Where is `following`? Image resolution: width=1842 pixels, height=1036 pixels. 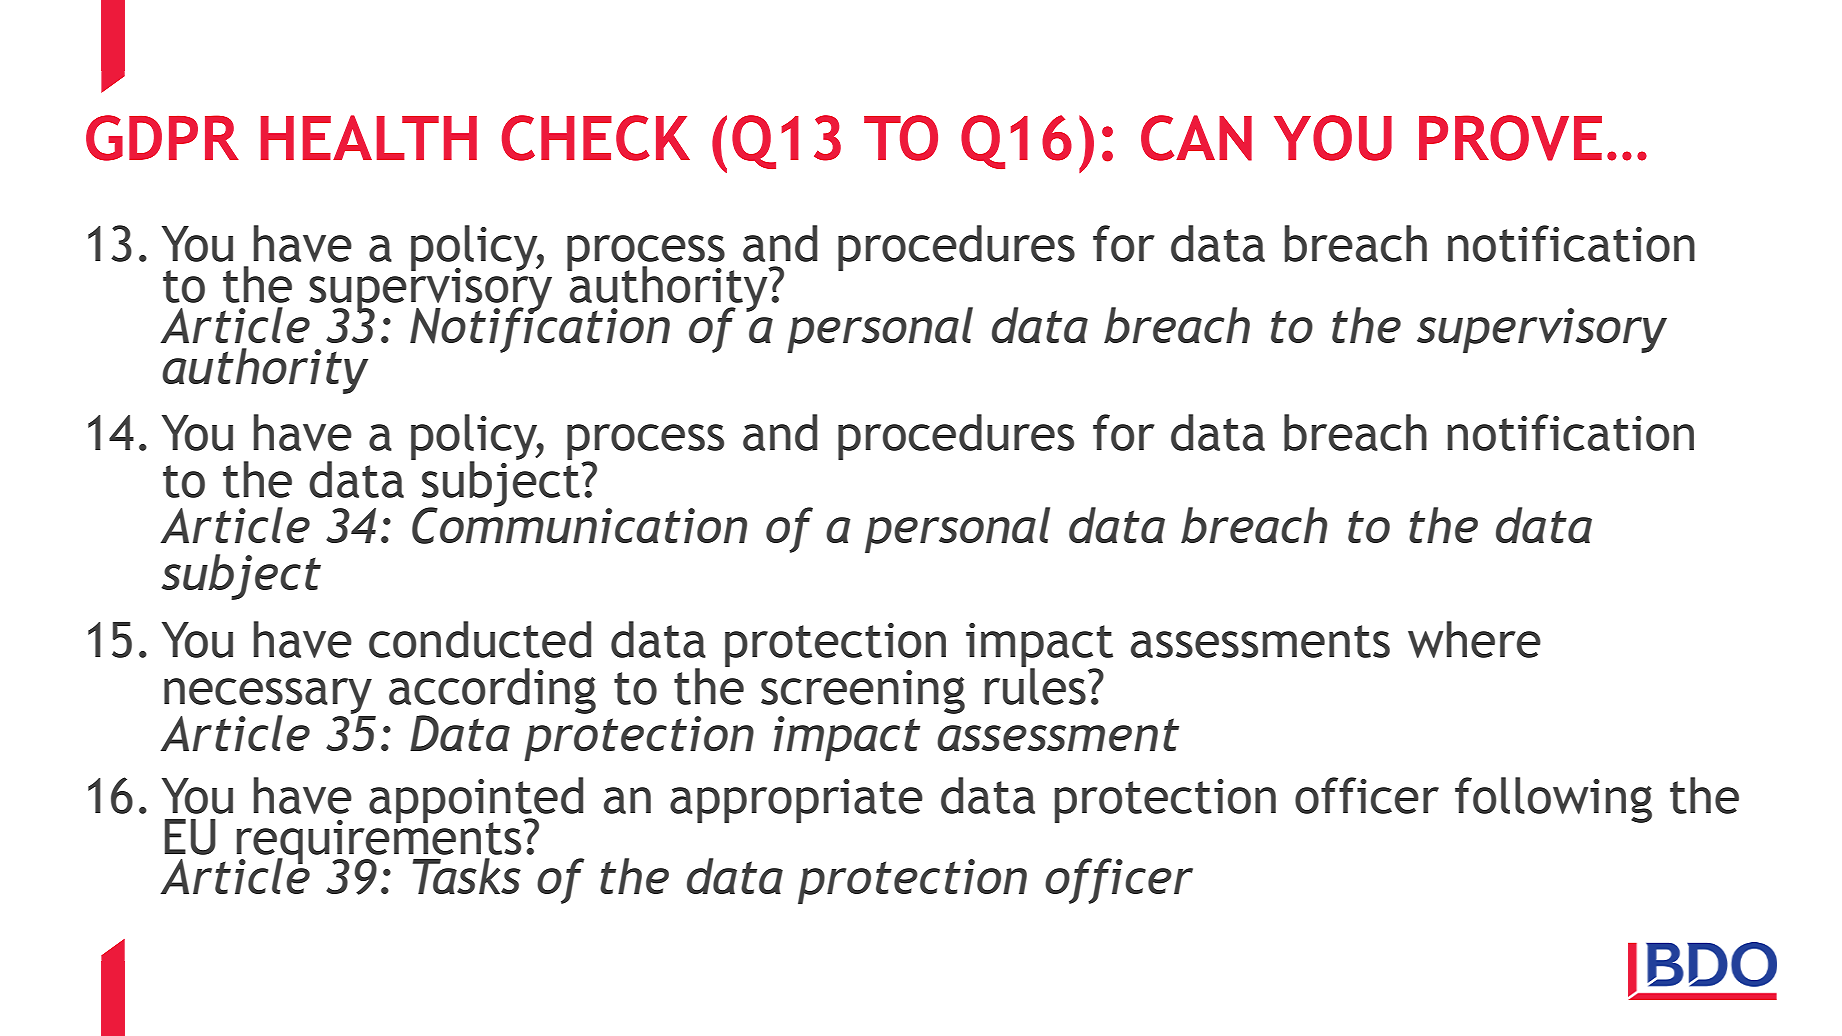 following is located at coordinates (1553, 800).
